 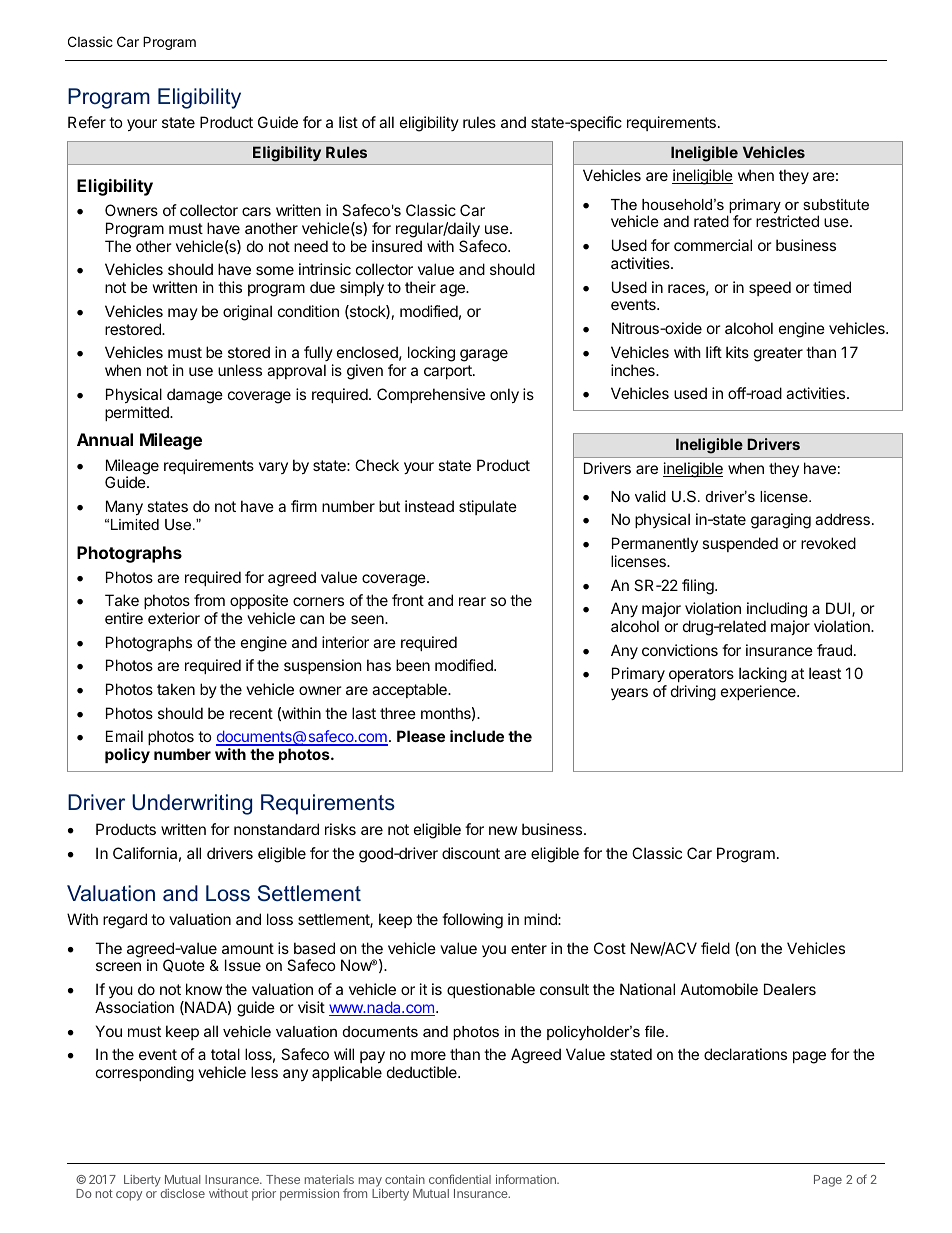 What do you see at coordinates (182, 1193) in the screenshot?
I see `disclose` at bounding box center [182, 1193].
